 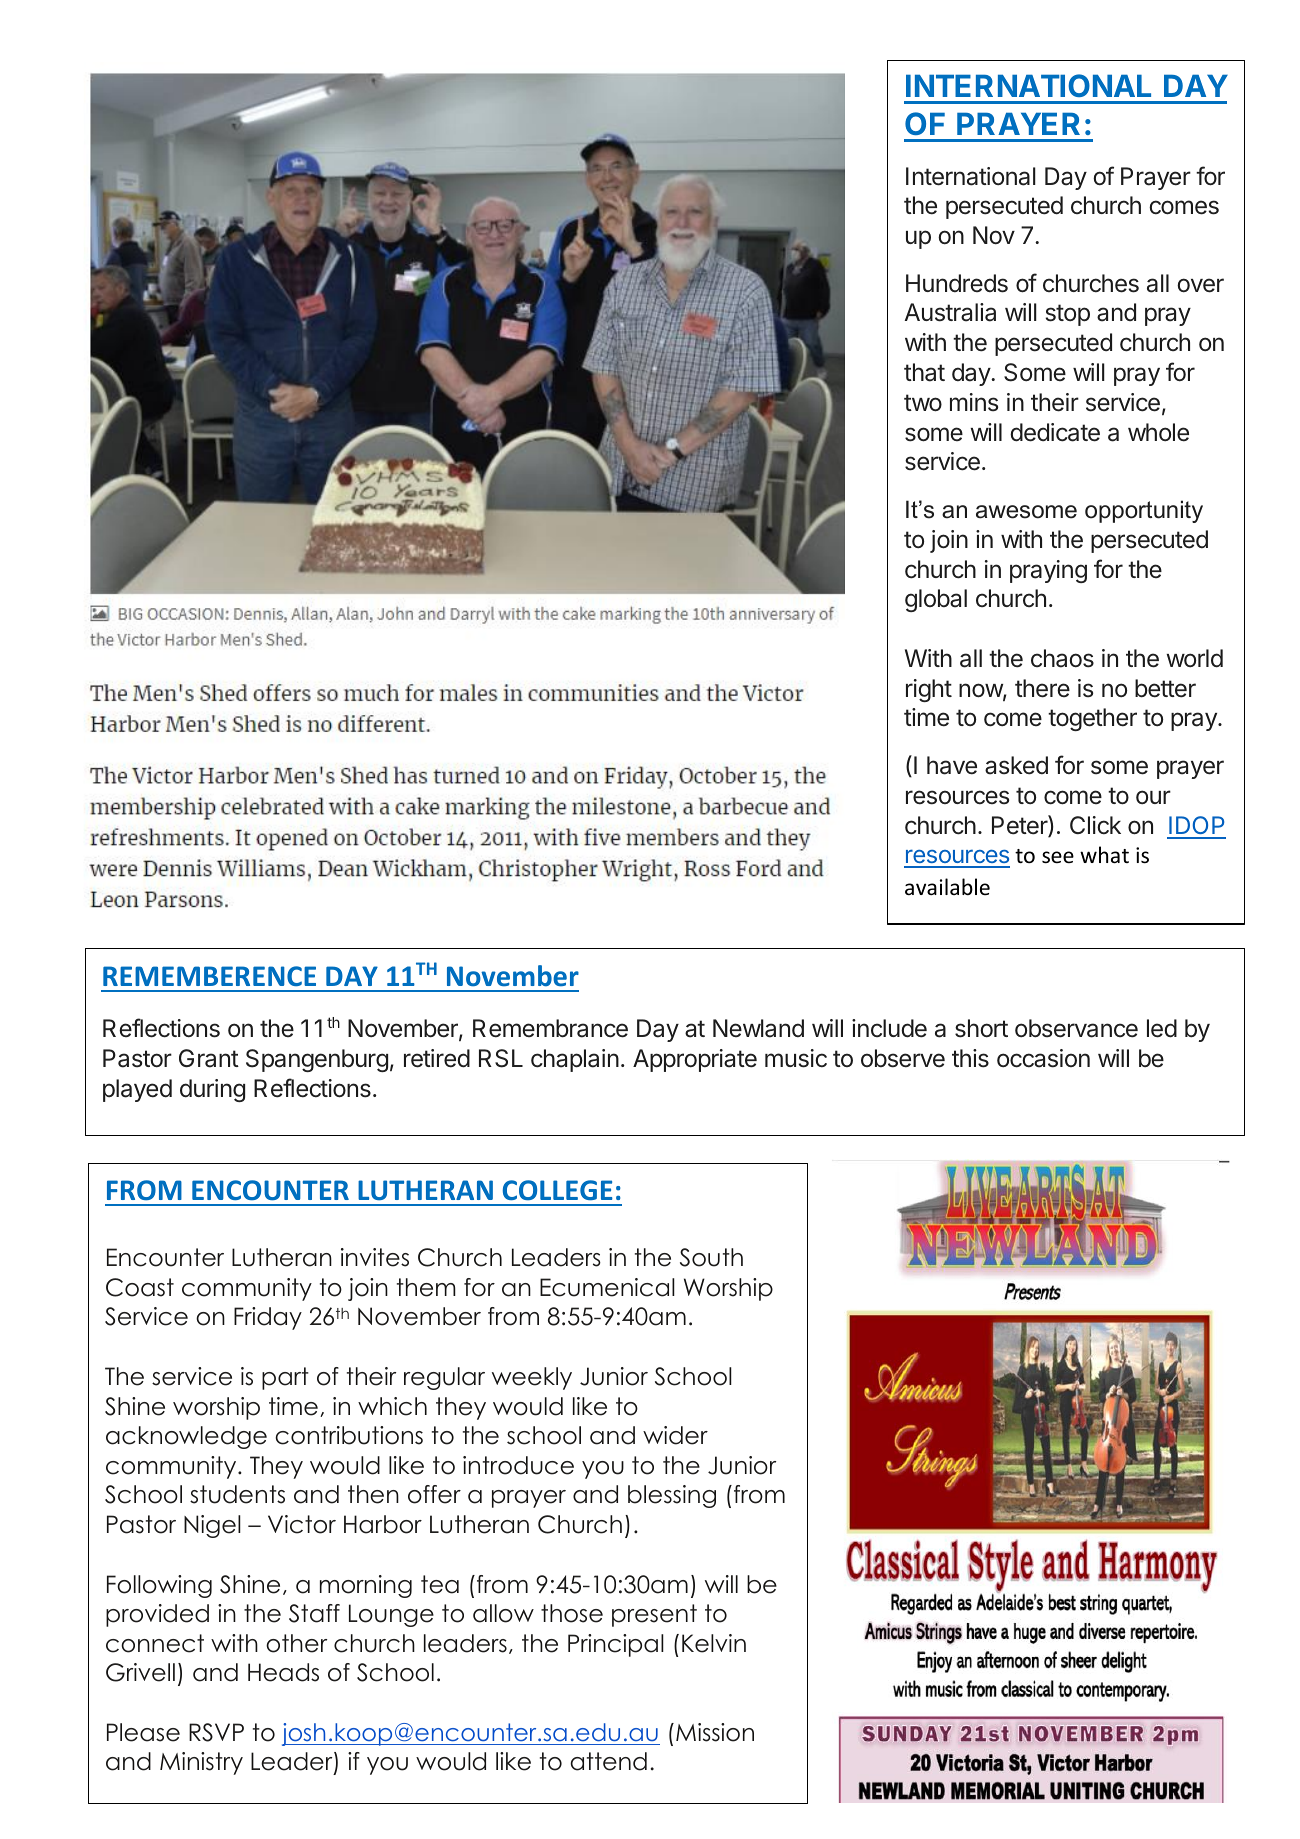 I want to click on two, so click(x=923, y=403).
